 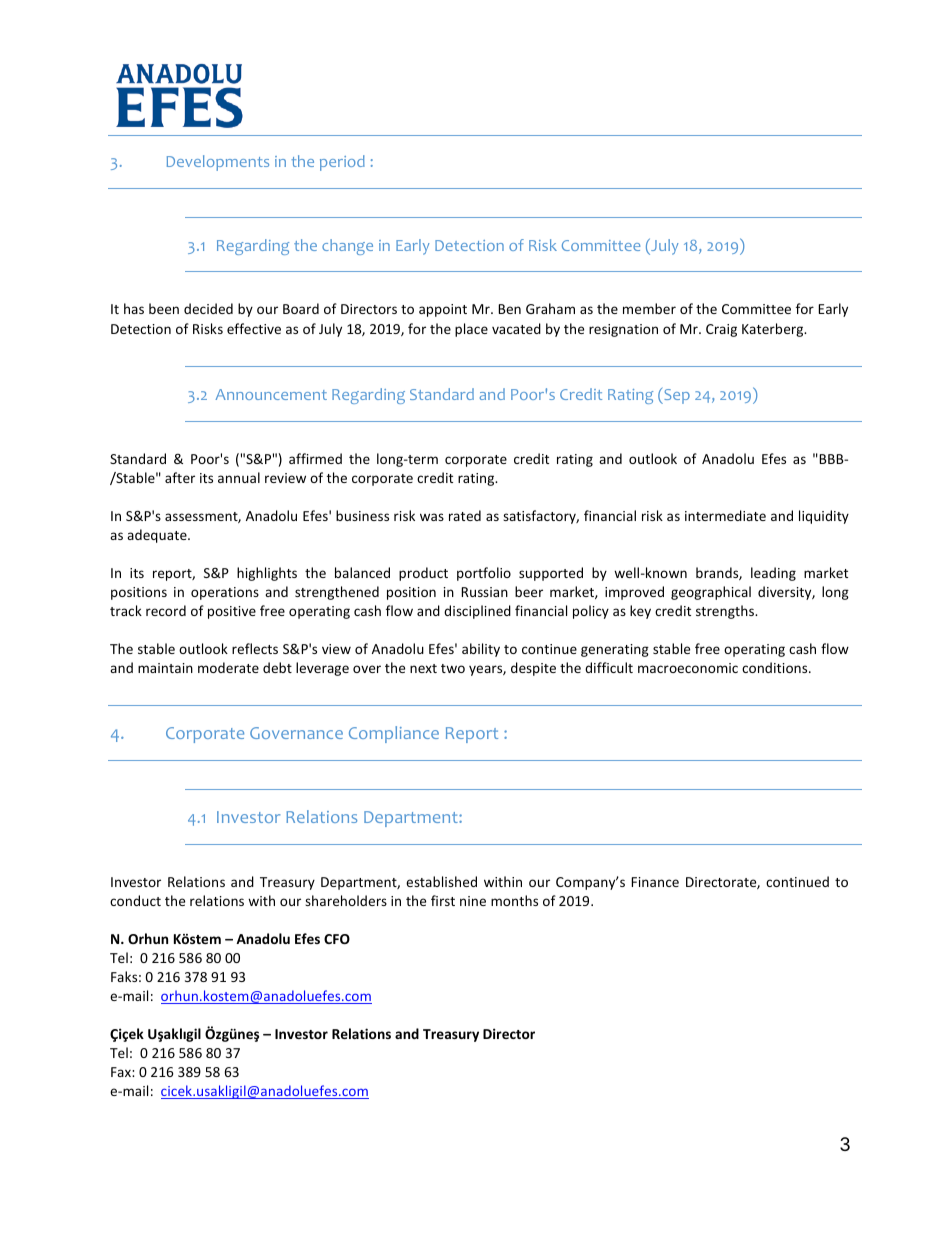 What do you see at coordinates (465, 515) in the image?
I see `rated` at bounding box center [465, 515].
